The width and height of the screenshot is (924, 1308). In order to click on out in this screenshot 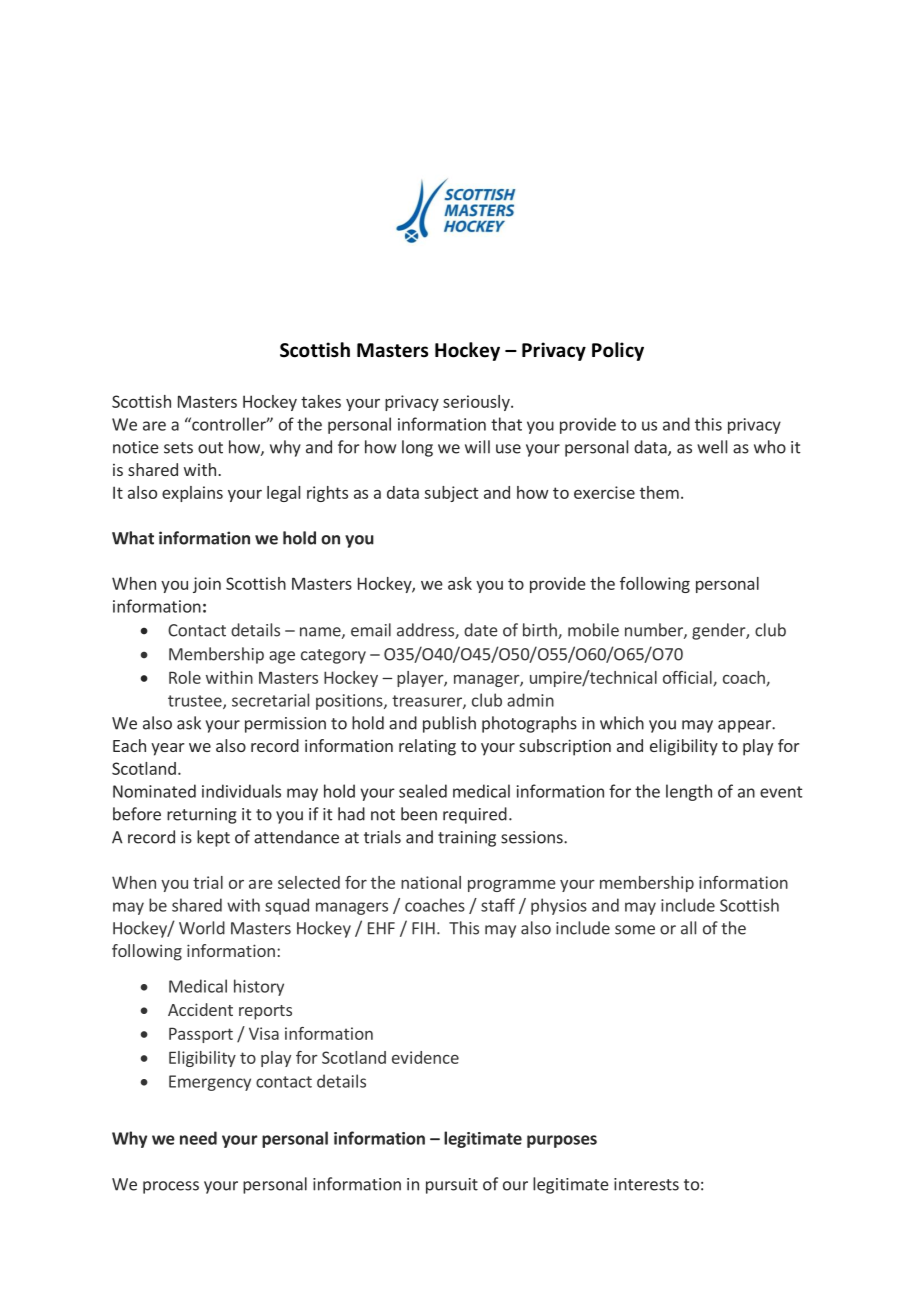, I will do `click(210, 448)`.
